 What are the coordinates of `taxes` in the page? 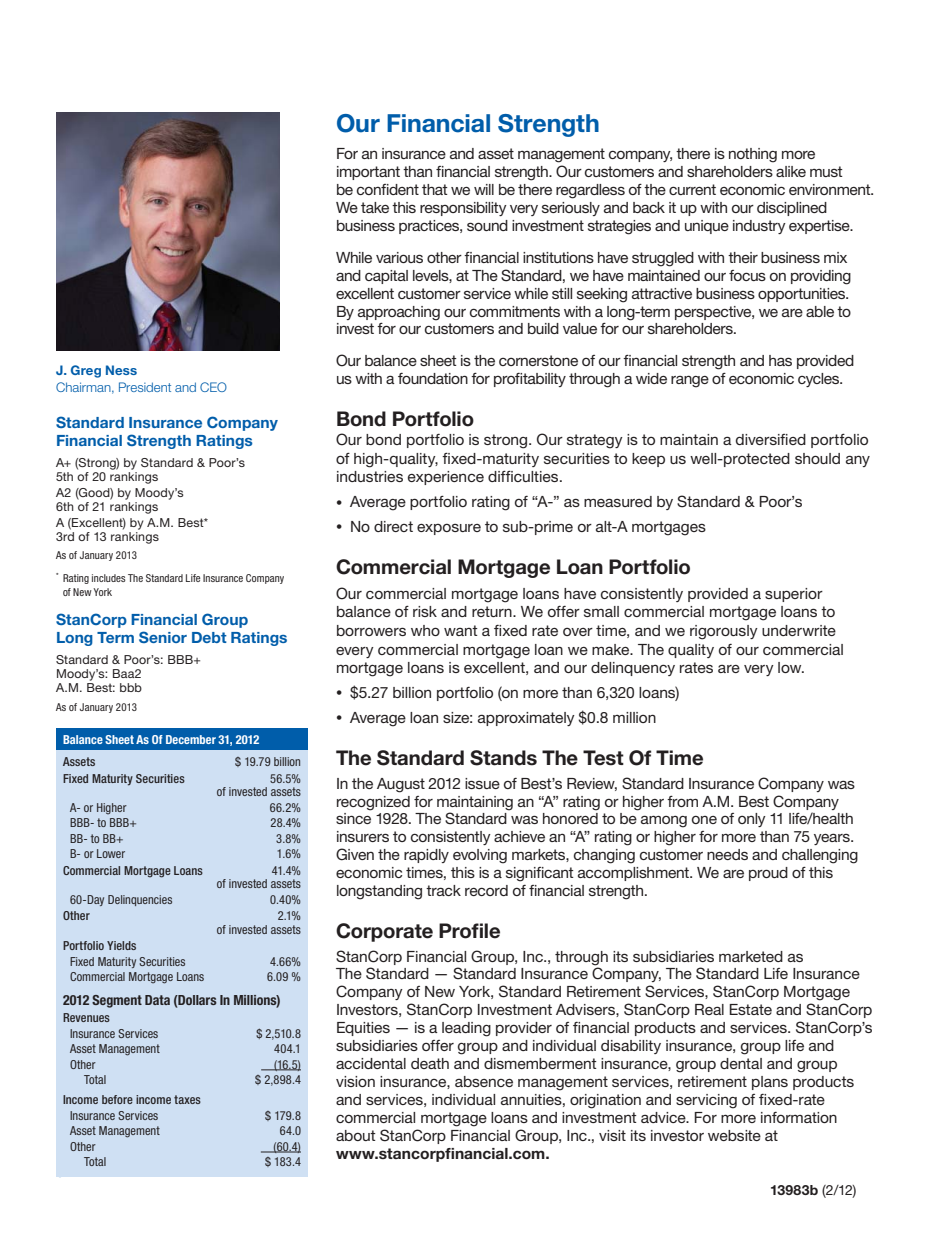 It's located at (187, 1099).
